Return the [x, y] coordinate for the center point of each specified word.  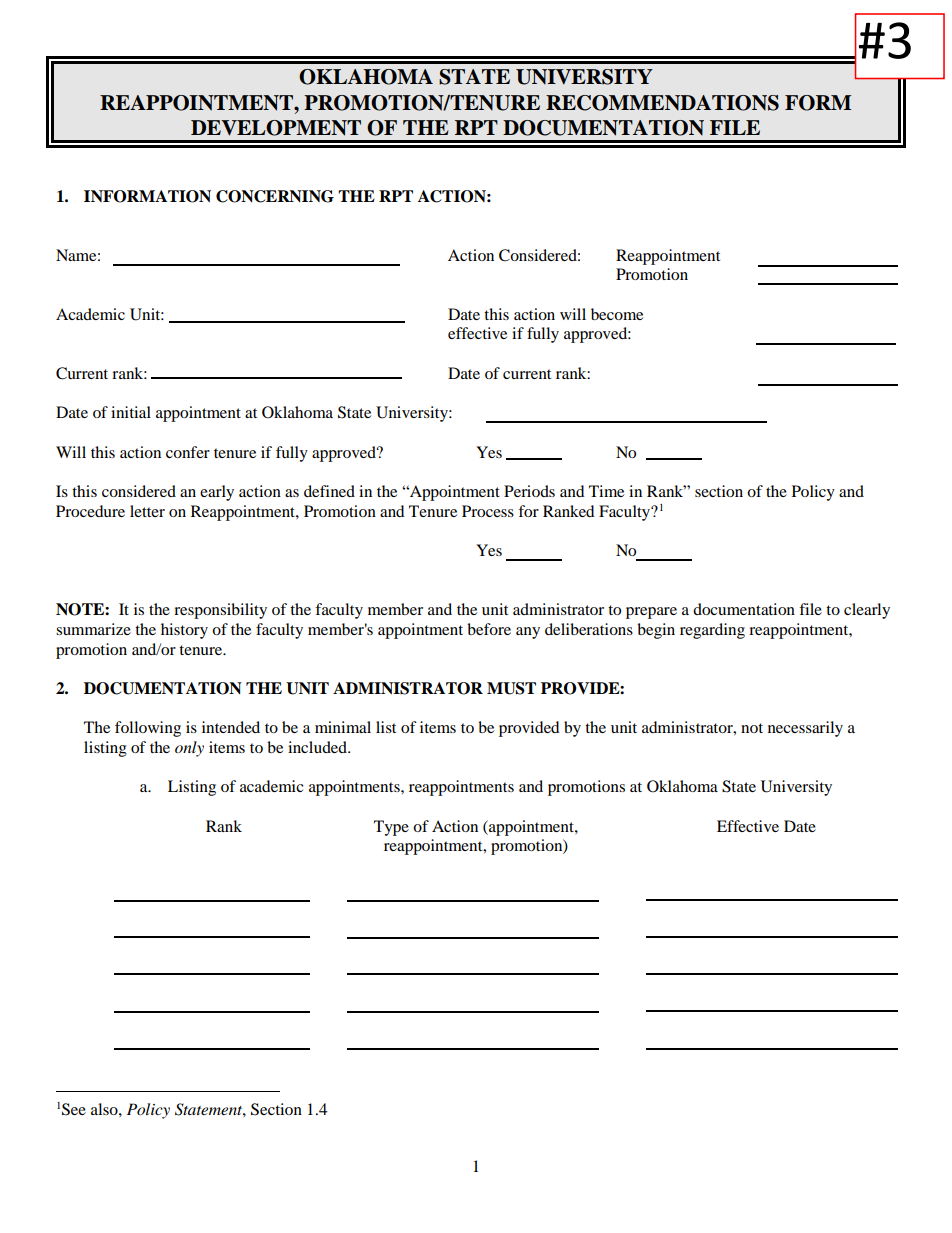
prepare [651, 613]
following [148, 729]
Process [488, 511]
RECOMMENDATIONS [662, 103]
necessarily [805, 729]
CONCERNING [275, 196]
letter [147, 511]
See [74, 1109]
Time [606, 491]
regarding [712, 631]
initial [131, 412]
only [189, 749]
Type [391, 828]
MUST [511, 688]
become [617, 314]
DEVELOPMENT [276, 128]
